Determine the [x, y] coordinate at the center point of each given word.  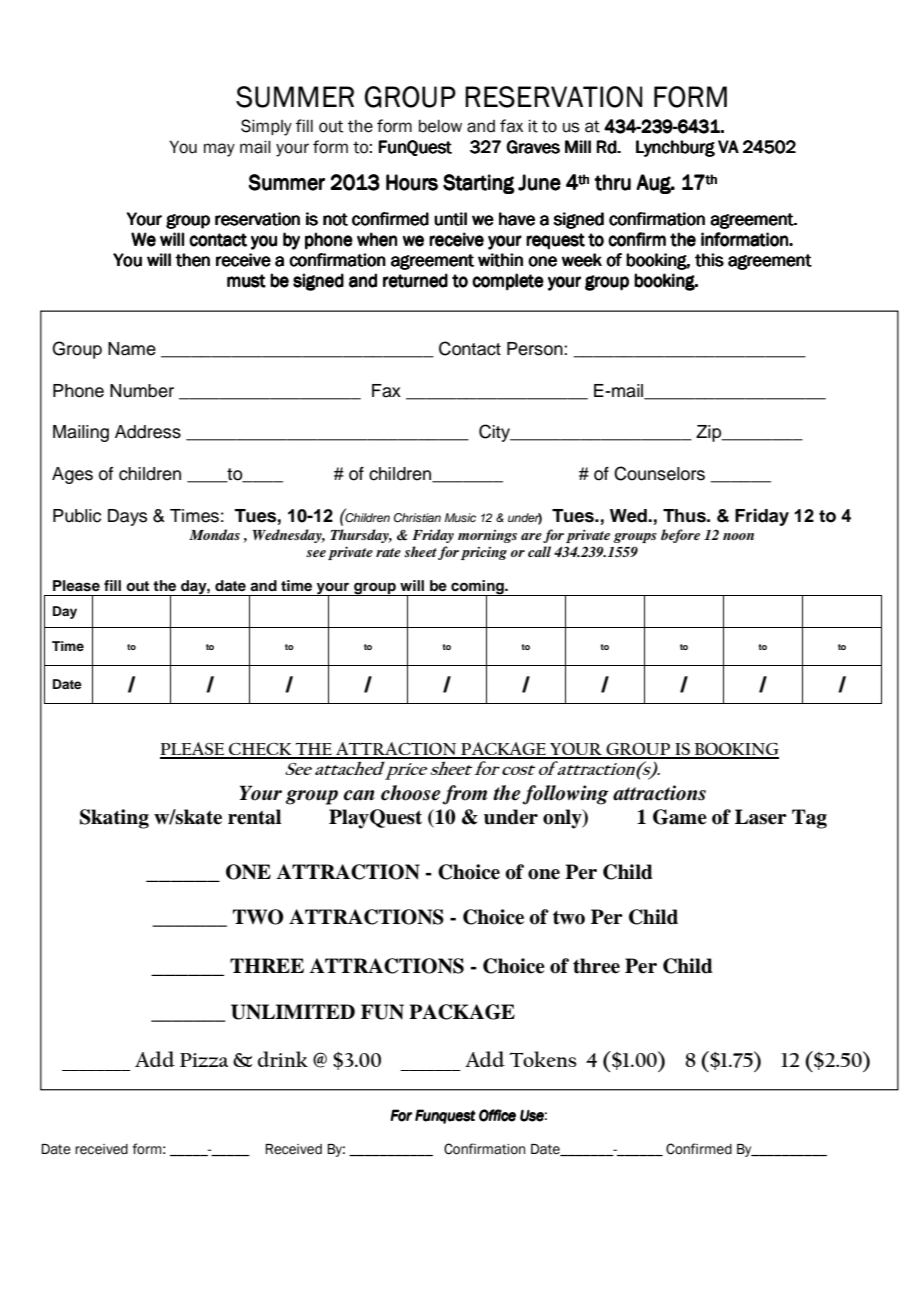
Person [536, 349]
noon [738, 536]
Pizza [204, 1060]
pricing [484, 553]
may [219, 150]
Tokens [543, 1059]
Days [127, 517]
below [440, 126]
